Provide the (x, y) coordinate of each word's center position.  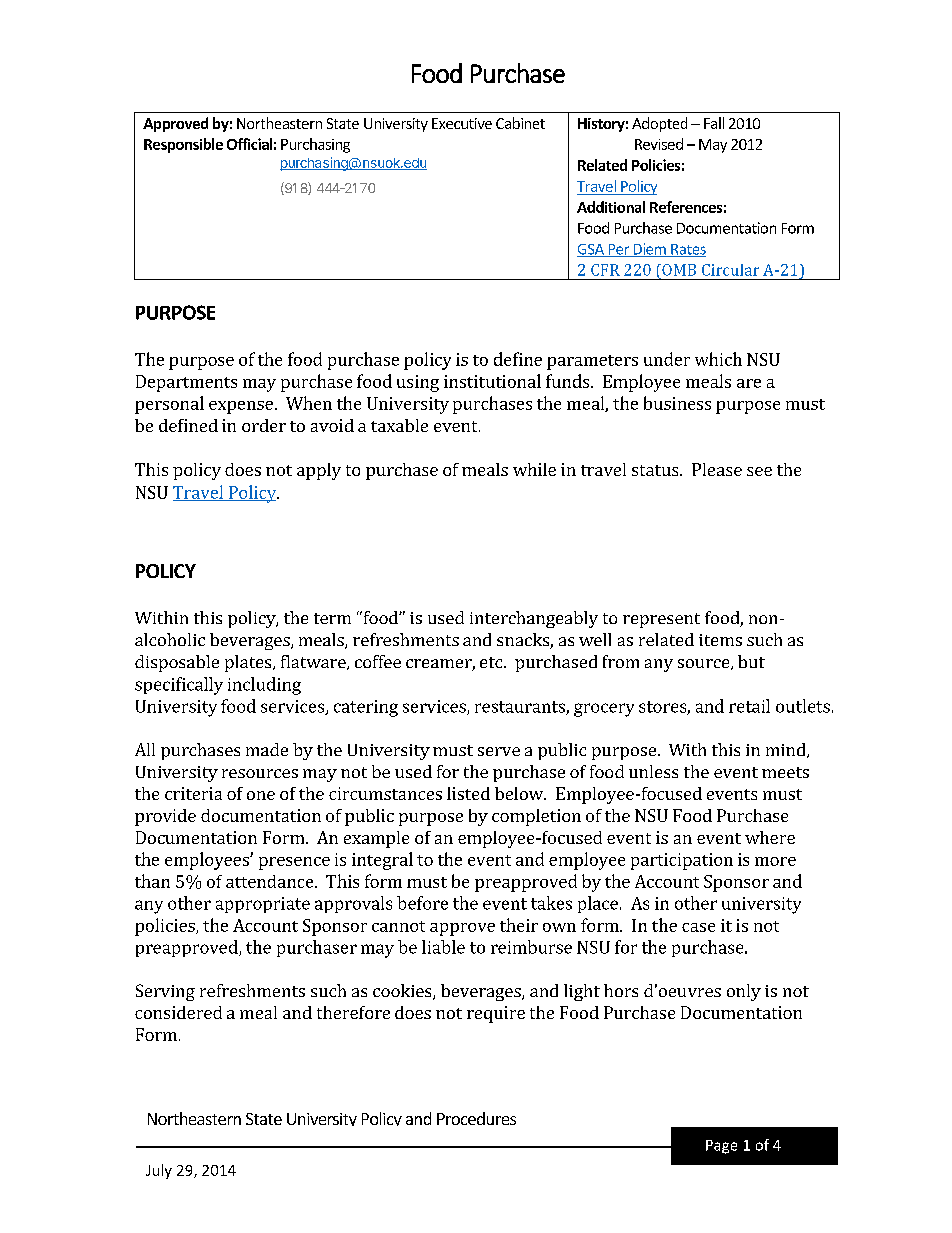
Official (249, 144)
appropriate (263, 905)
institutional (492, 381)
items (720, 640)
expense (241, 407)
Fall (714, 123)
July (159, 1171)
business (677, 403)
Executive (462, 123)
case (698, 927)
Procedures (476, 1118)
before (422, 903)
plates (249, 663)
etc (492, 662)
